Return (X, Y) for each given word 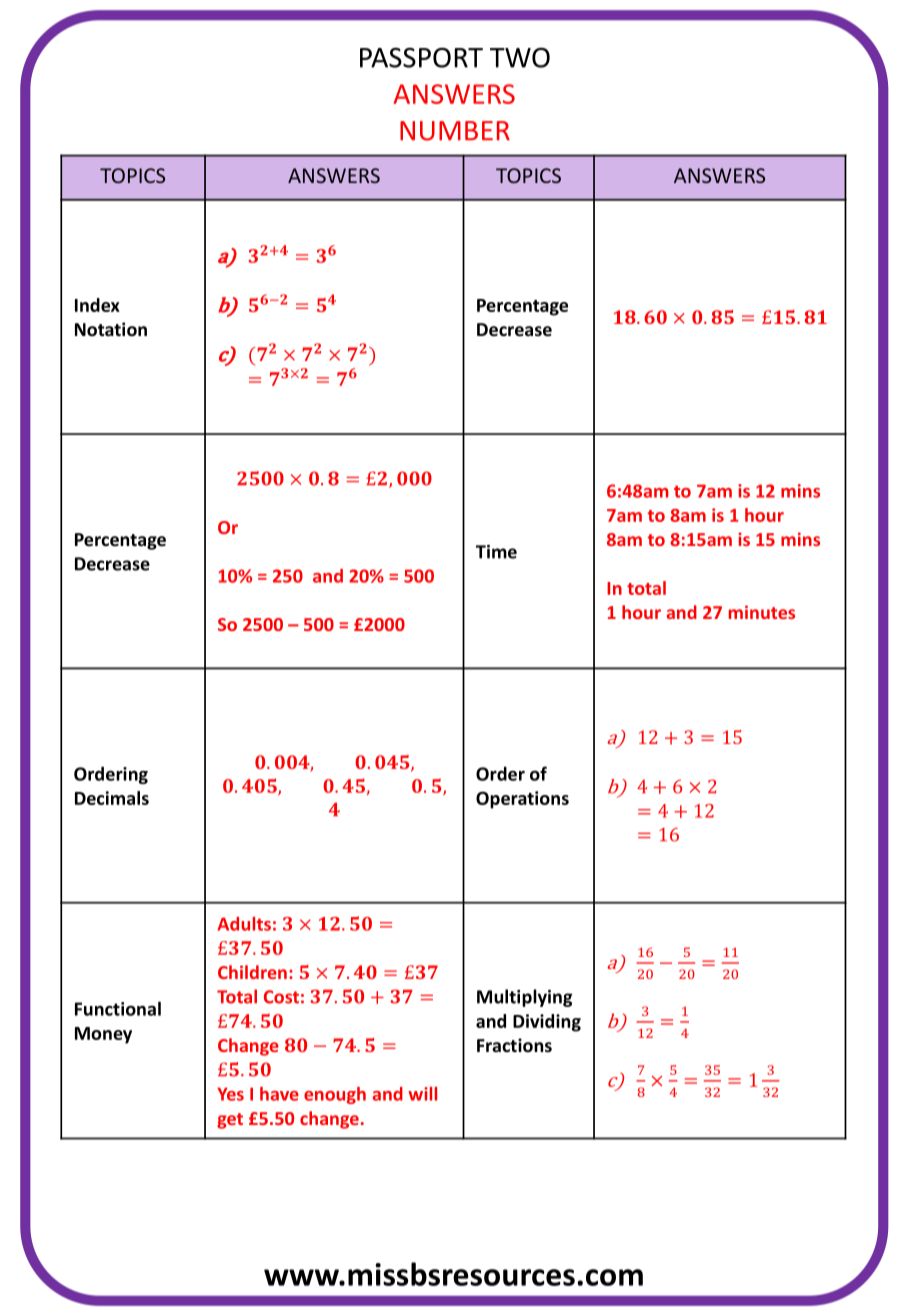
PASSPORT (421, 57)
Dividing (547, 1023)
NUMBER (455, 131)
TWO (520, 57)
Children (252, 972)
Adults (244, 924)
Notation (111, 329)
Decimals (112, 798)
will (422, 1094)
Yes (230, 1094)
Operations (522, 800)
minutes (762, 612)
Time (496, 552)
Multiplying (524, 998)
